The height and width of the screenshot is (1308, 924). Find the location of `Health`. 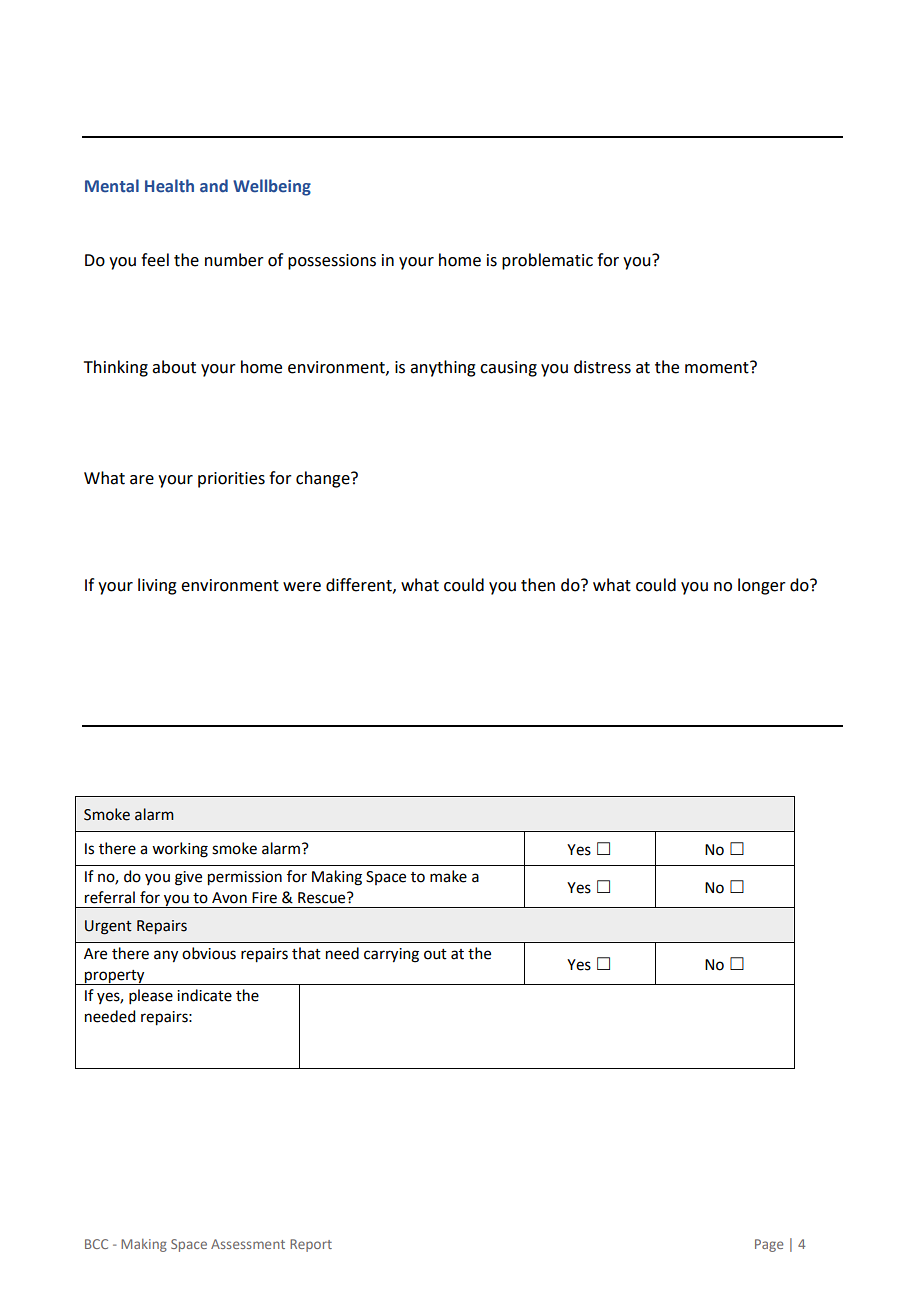

Health is located at coordinates (169, 186).
